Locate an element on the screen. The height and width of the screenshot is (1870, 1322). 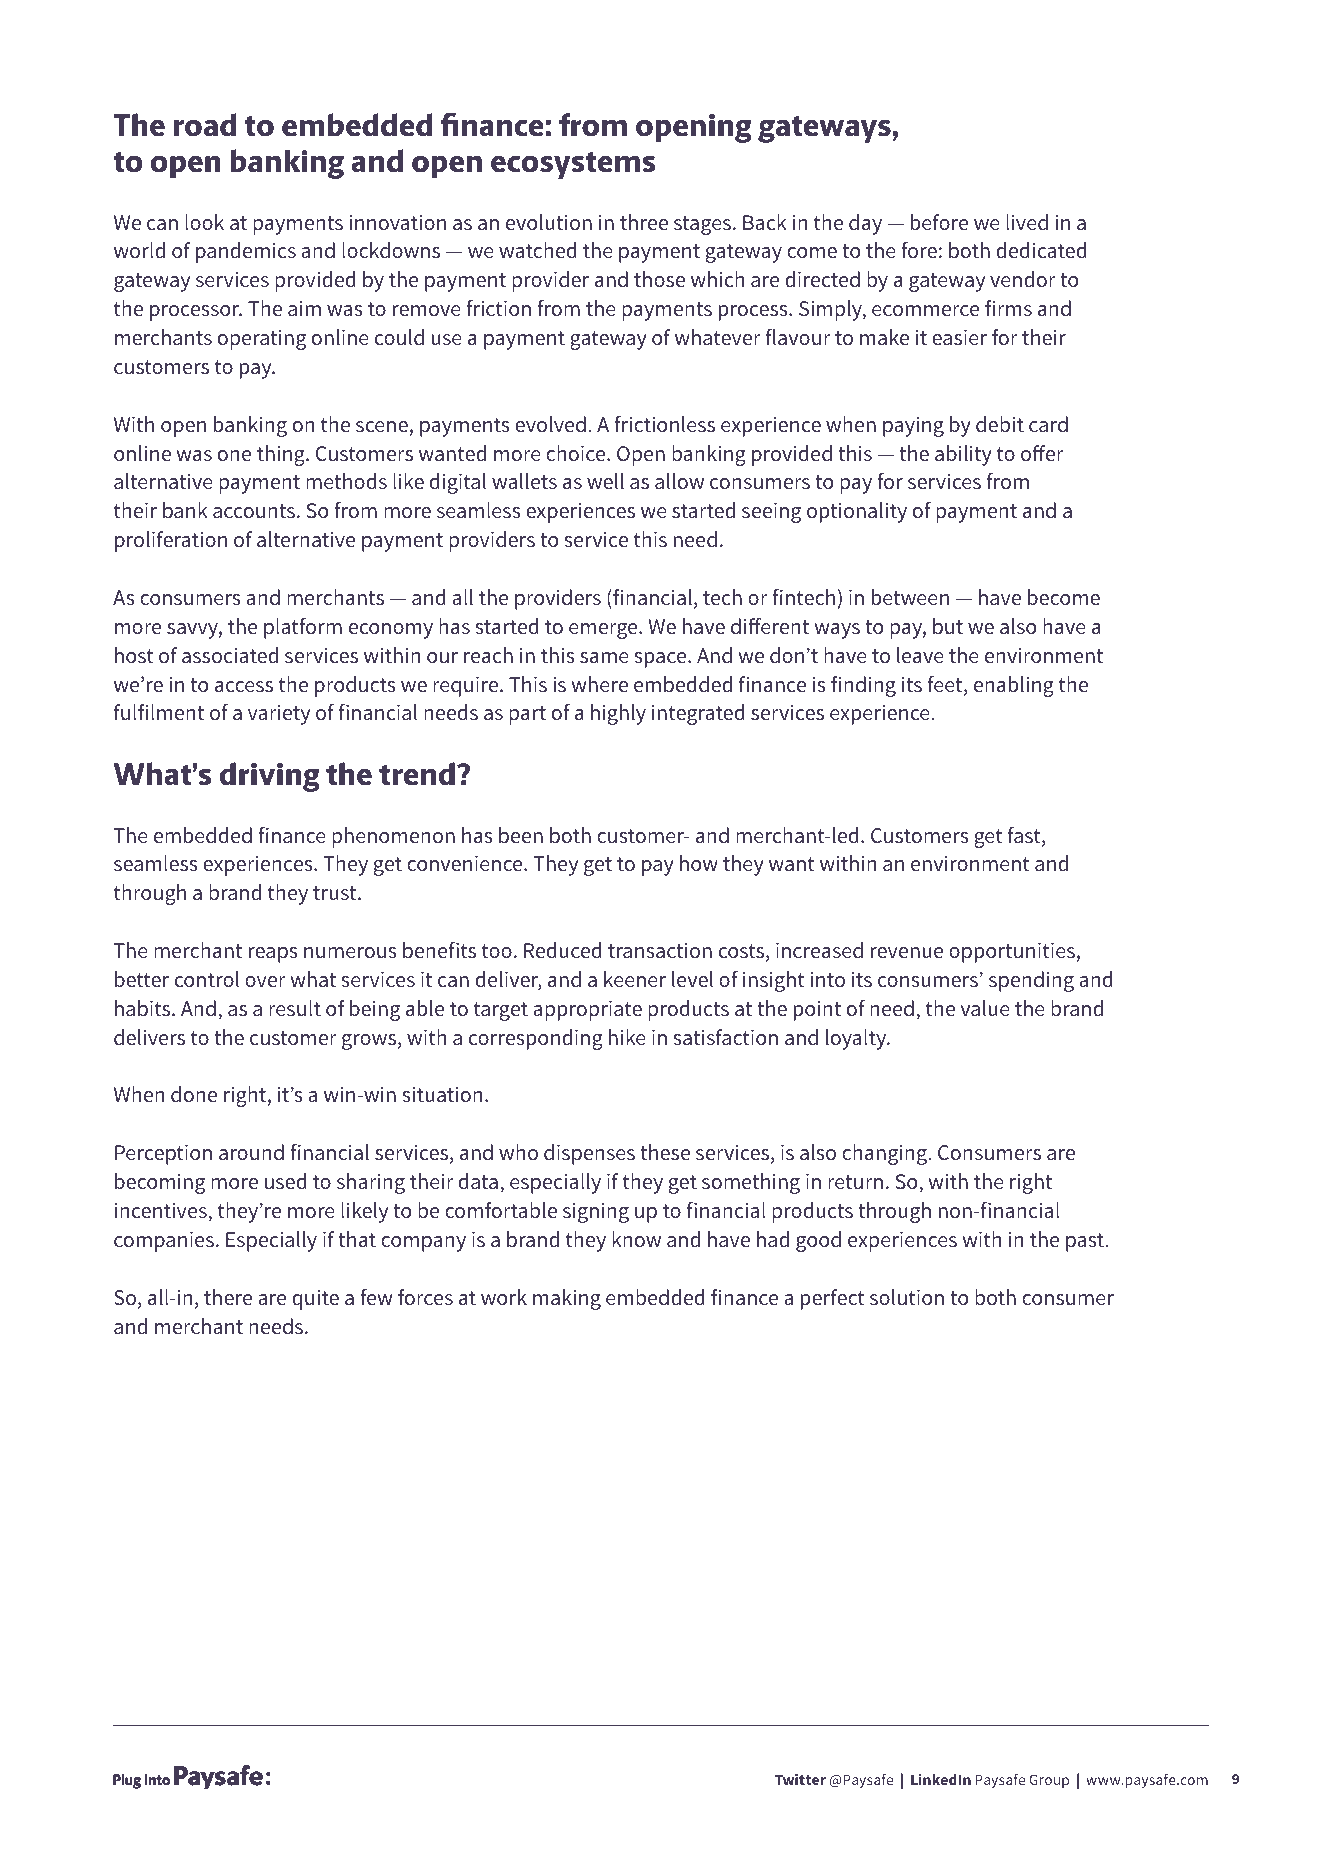
emerge is located at coordinates (604, 631).
